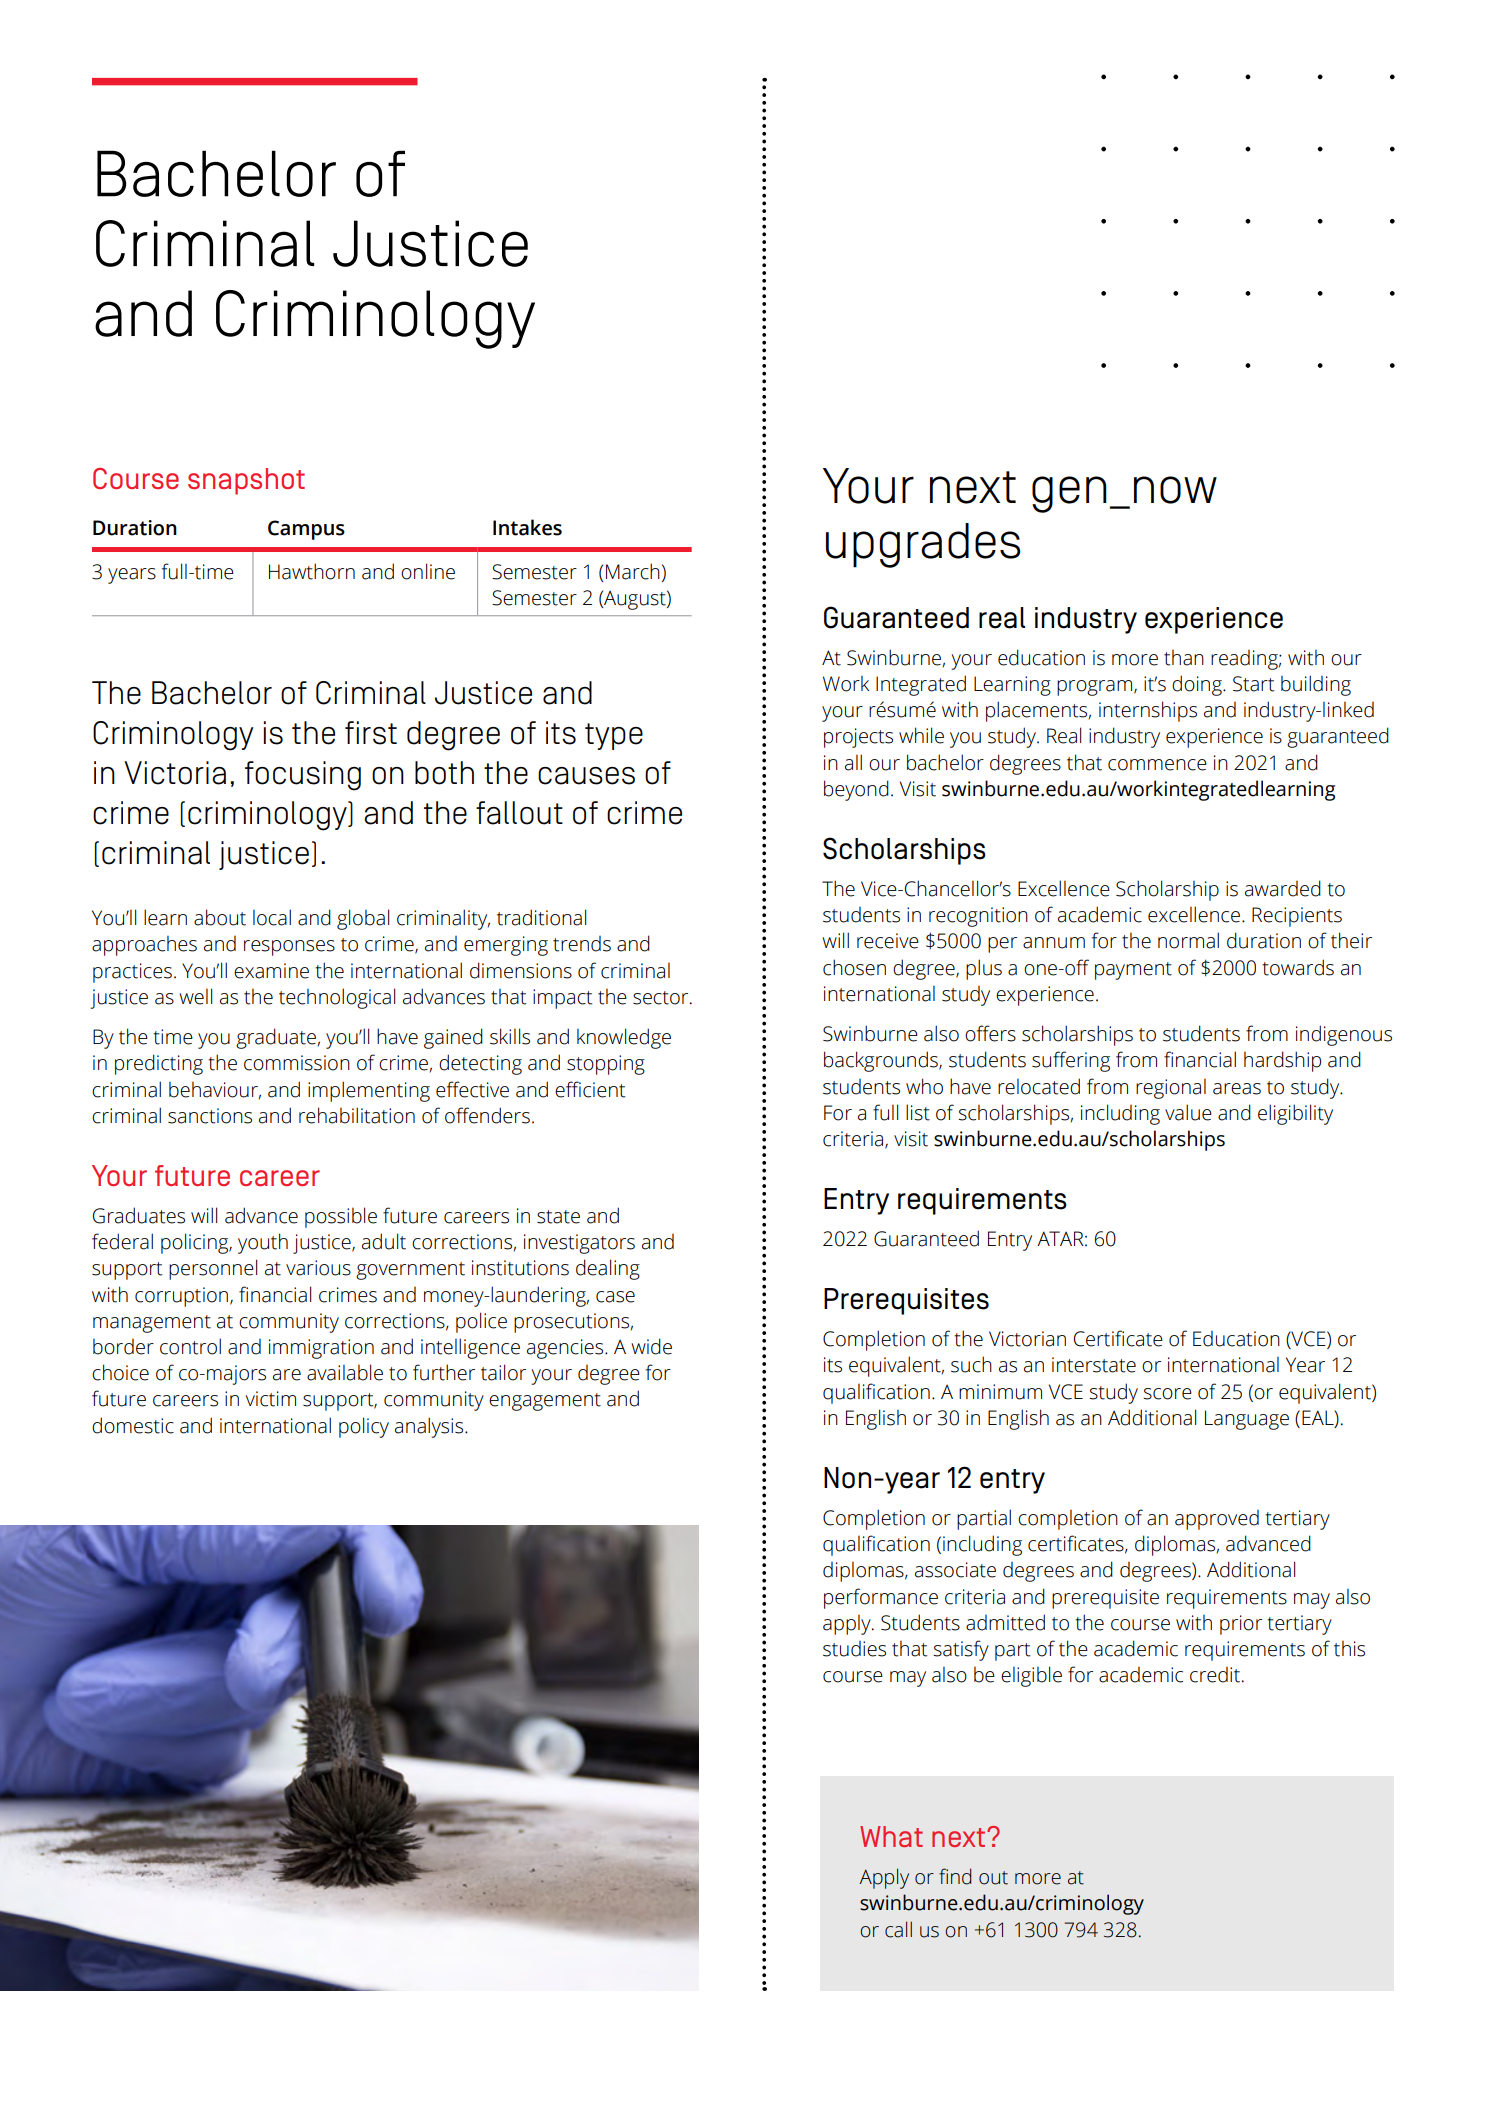  Describe the element at coordinates (1217, 1520) in the screenshot. I see `approved` at that location.
